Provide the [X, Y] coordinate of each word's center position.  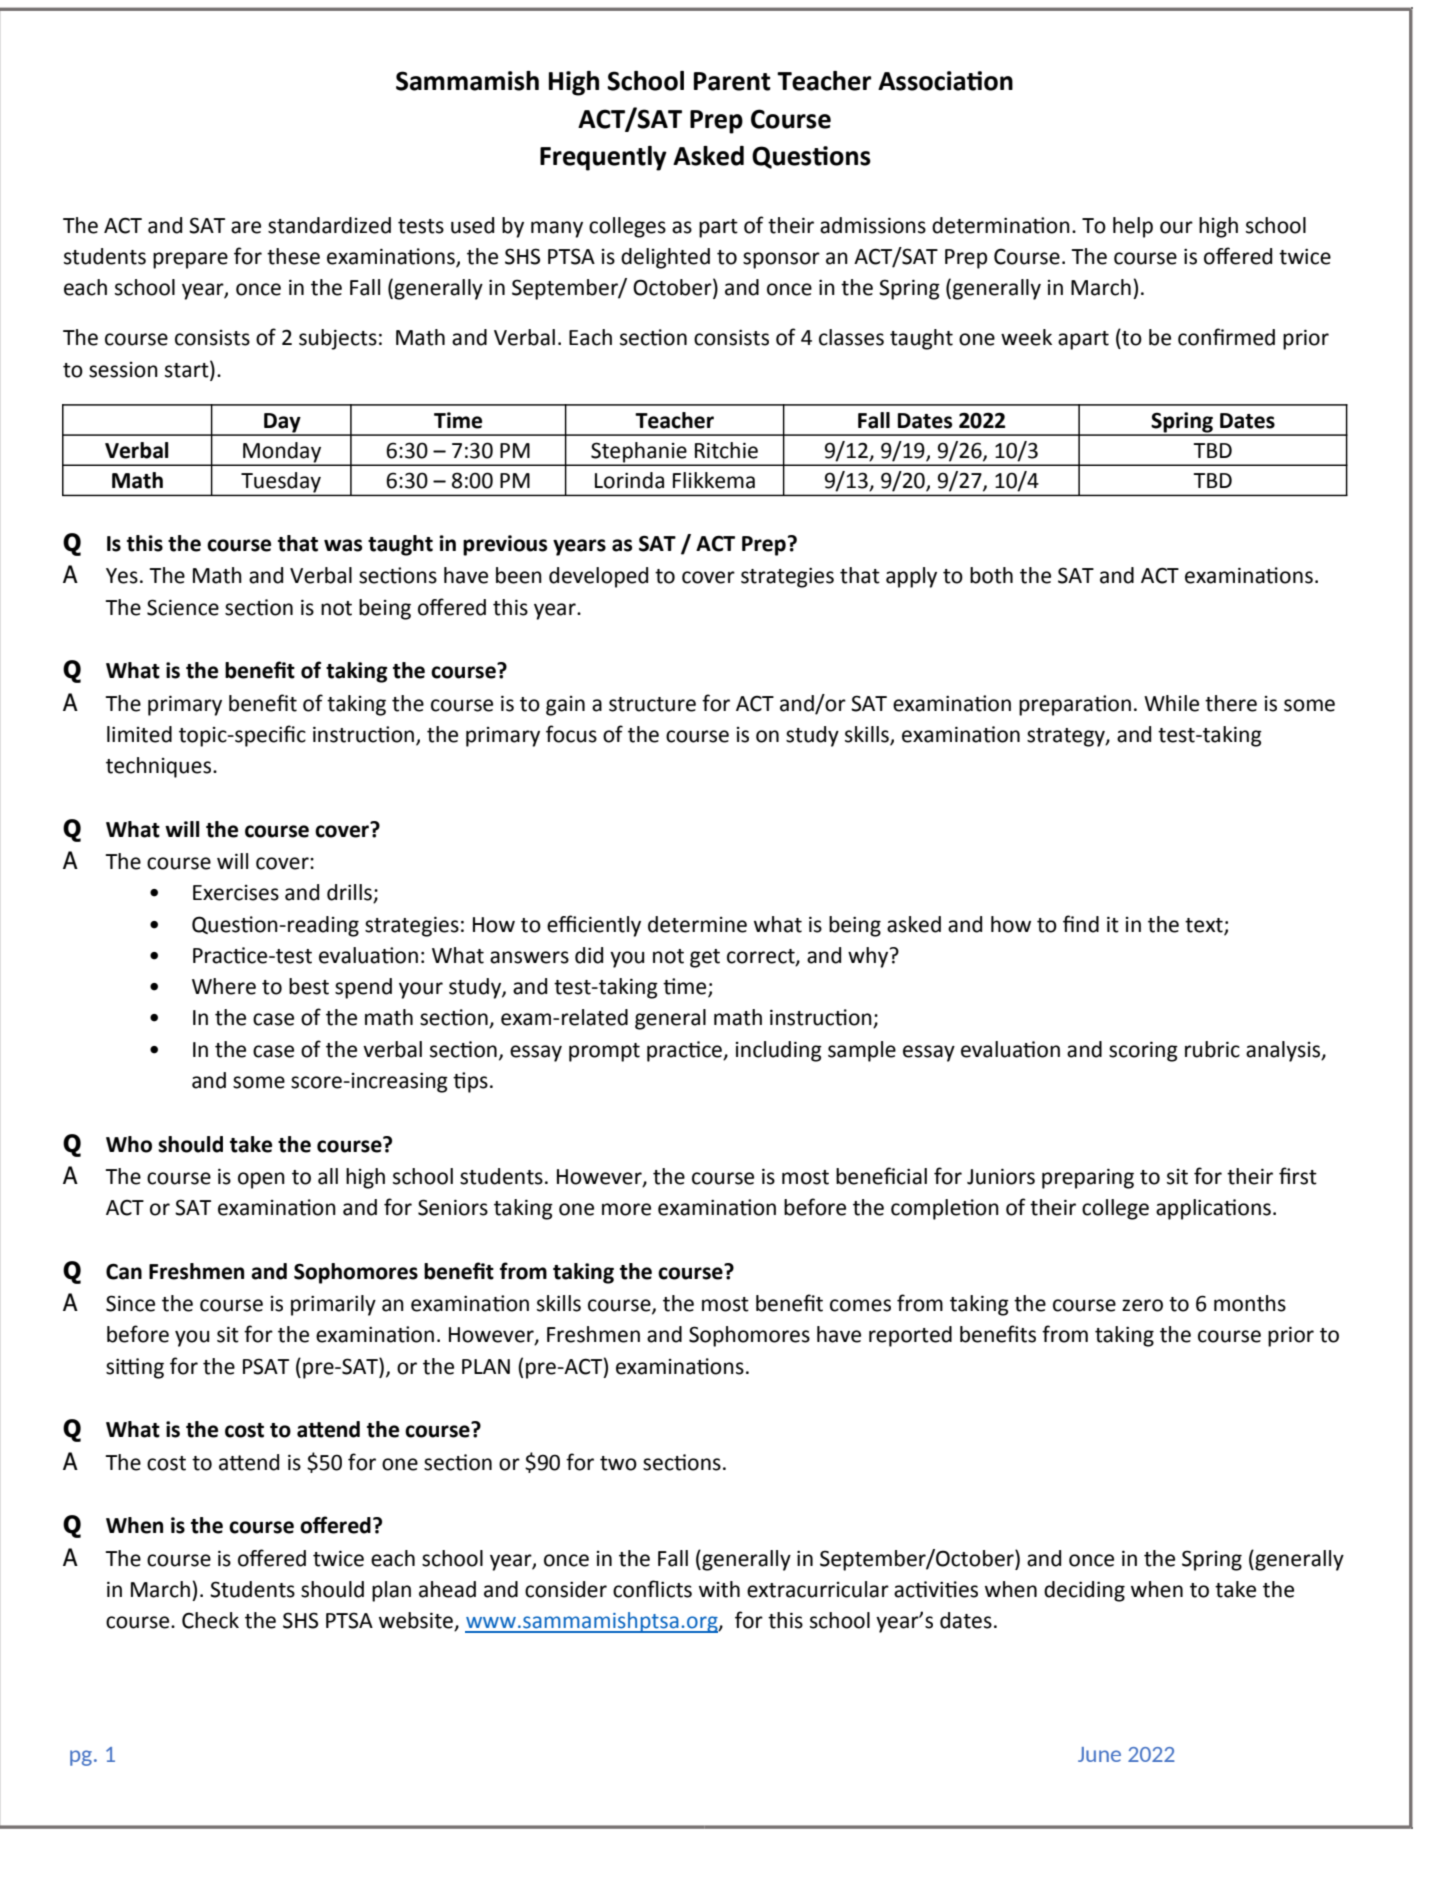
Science [183, 607]
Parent [732, 81]
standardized [329, 225]
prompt [604, 1052]
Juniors [1001, 1176]
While [1171, 703]
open [261, 1180]
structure [652, 704]
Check [210, 1620]
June [1099, 1754]
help [1133, 227]
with [719, 1589]
